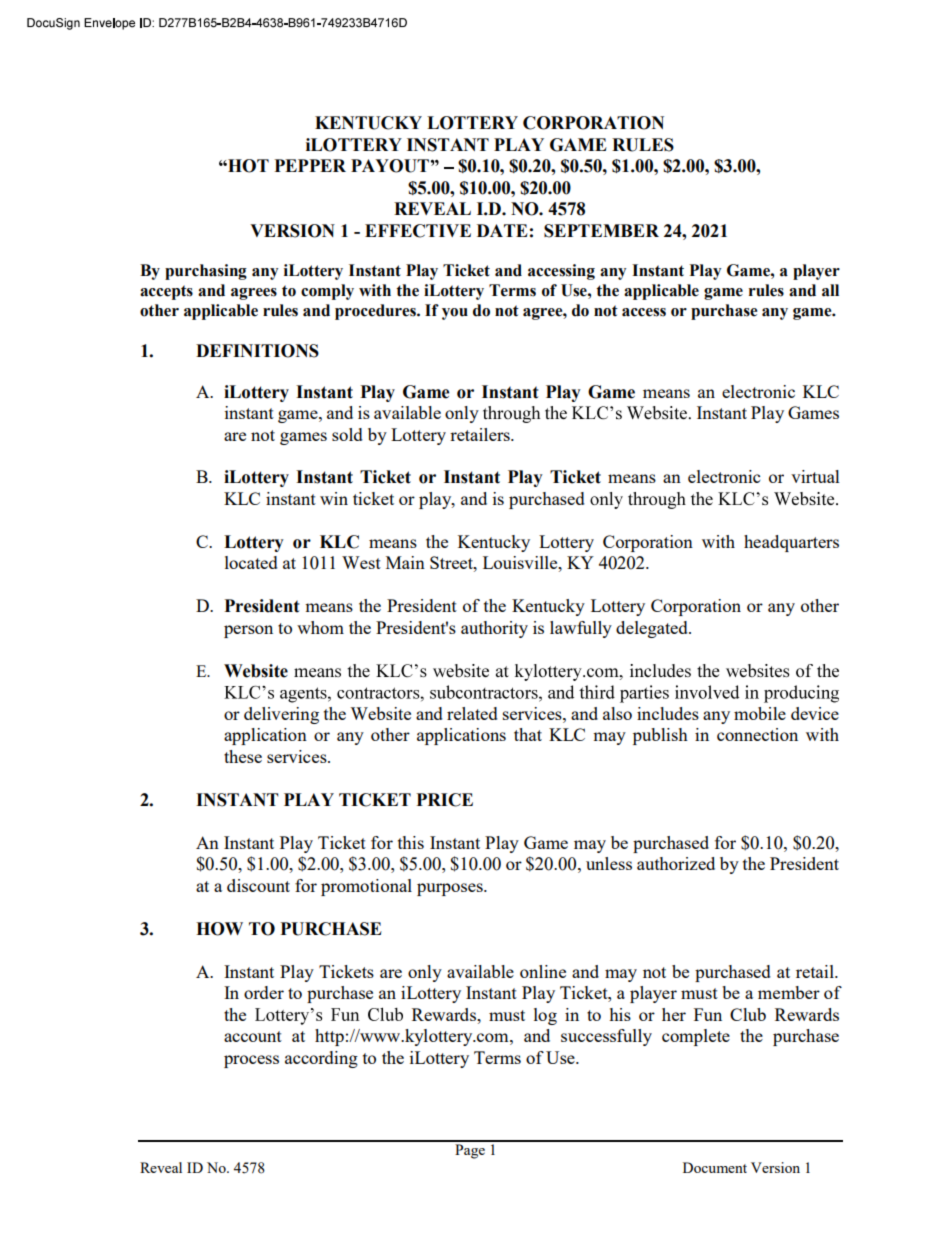  Describe the element at coordinates (715, 1167) in the document. I see `Document` at that location.
